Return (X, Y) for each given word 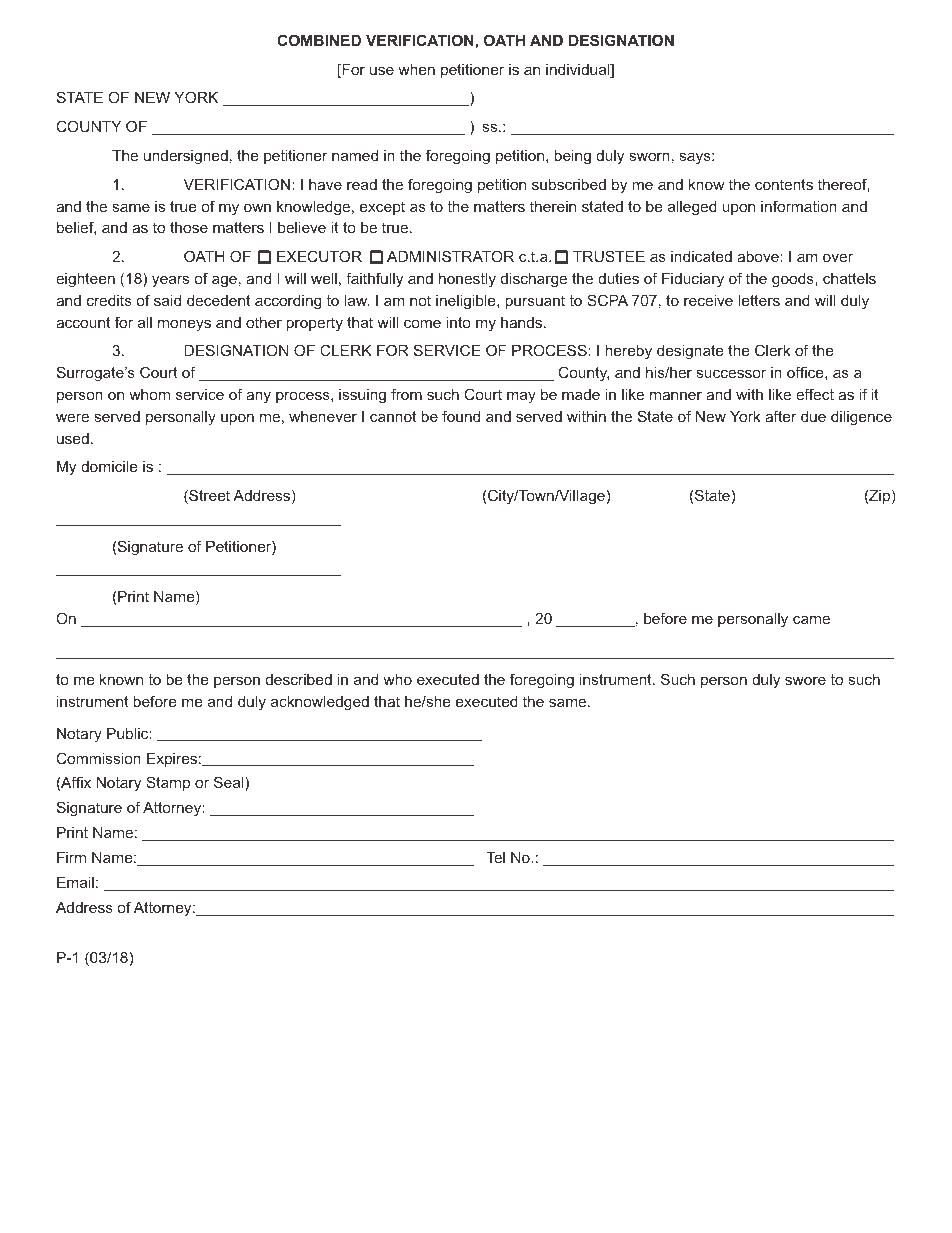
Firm (71, 857)
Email (75, 882)
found (461, 416)
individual (579, 71)
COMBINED (319, 40)
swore (805, 680)
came (811, 619)
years (170, 281)
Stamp (168, 783)
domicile (109, 466)
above (759, 256)
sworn (650, 156)
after (781, 416)
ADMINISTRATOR (450, 256)
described (299, 679)
